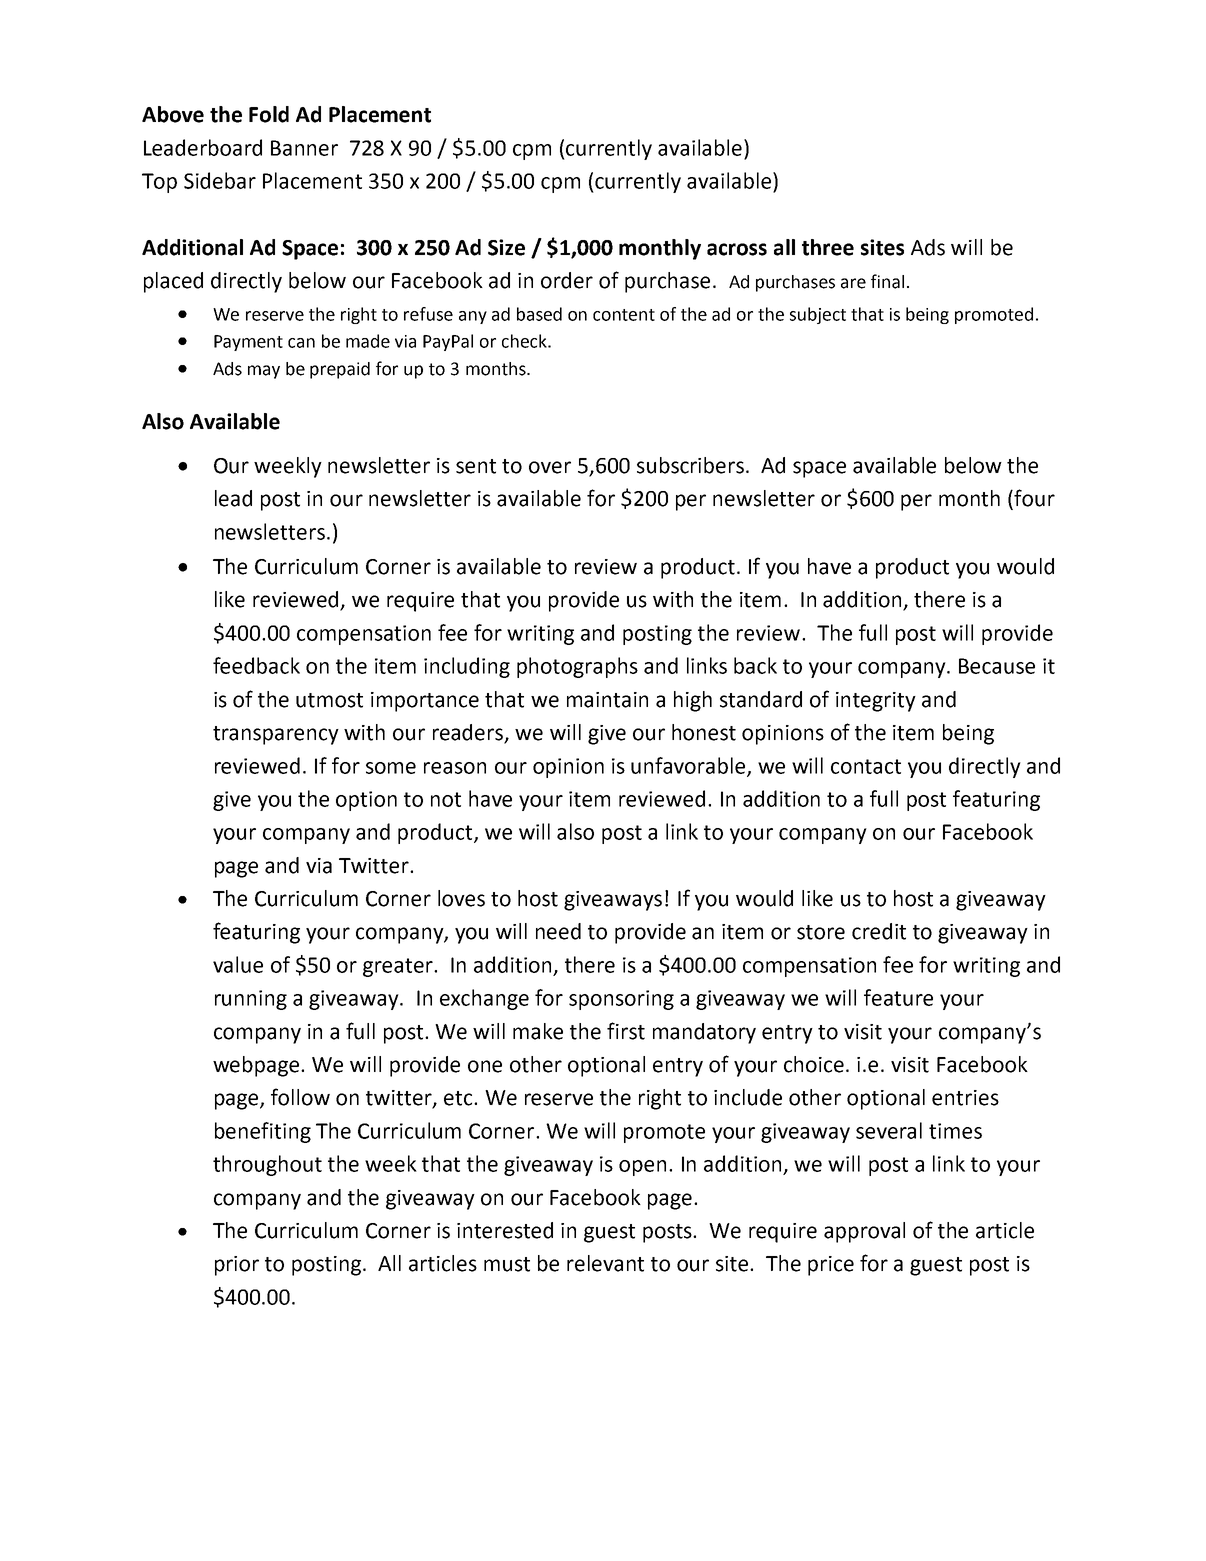 Image resolution: width=1206 pixels, height=1561 pixels. Describe the element at coordinates (866, 766) in the screenshot. I see `contact` at that location.
